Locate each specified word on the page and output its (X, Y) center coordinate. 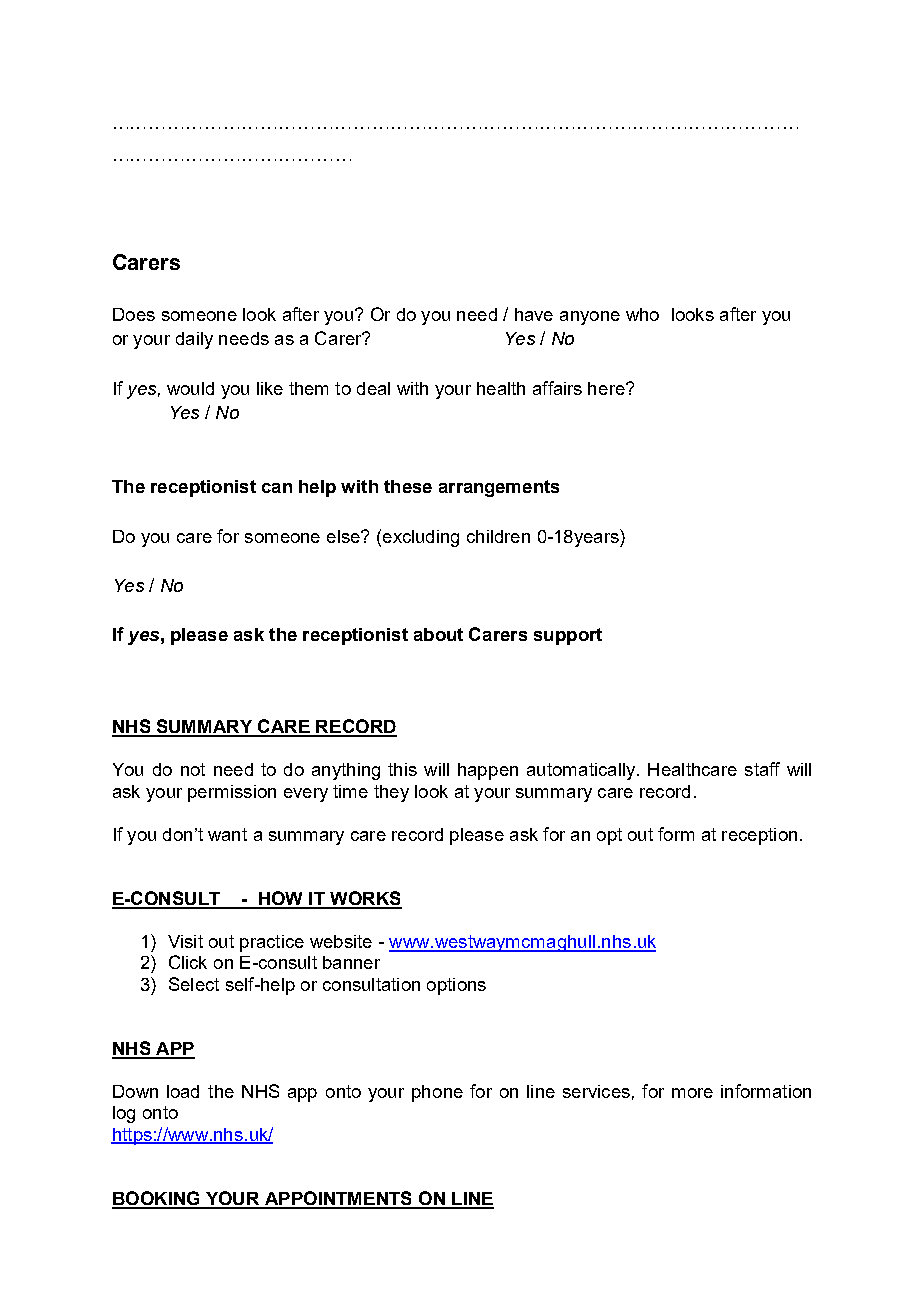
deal (373, 388)
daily (194, 340)
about (438, 634)
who (642, 314)
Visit (185, 941)
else (344, 536)
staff (762, 769)
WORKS (365, 899)
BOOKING (157, 1199)
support (568, 636)
